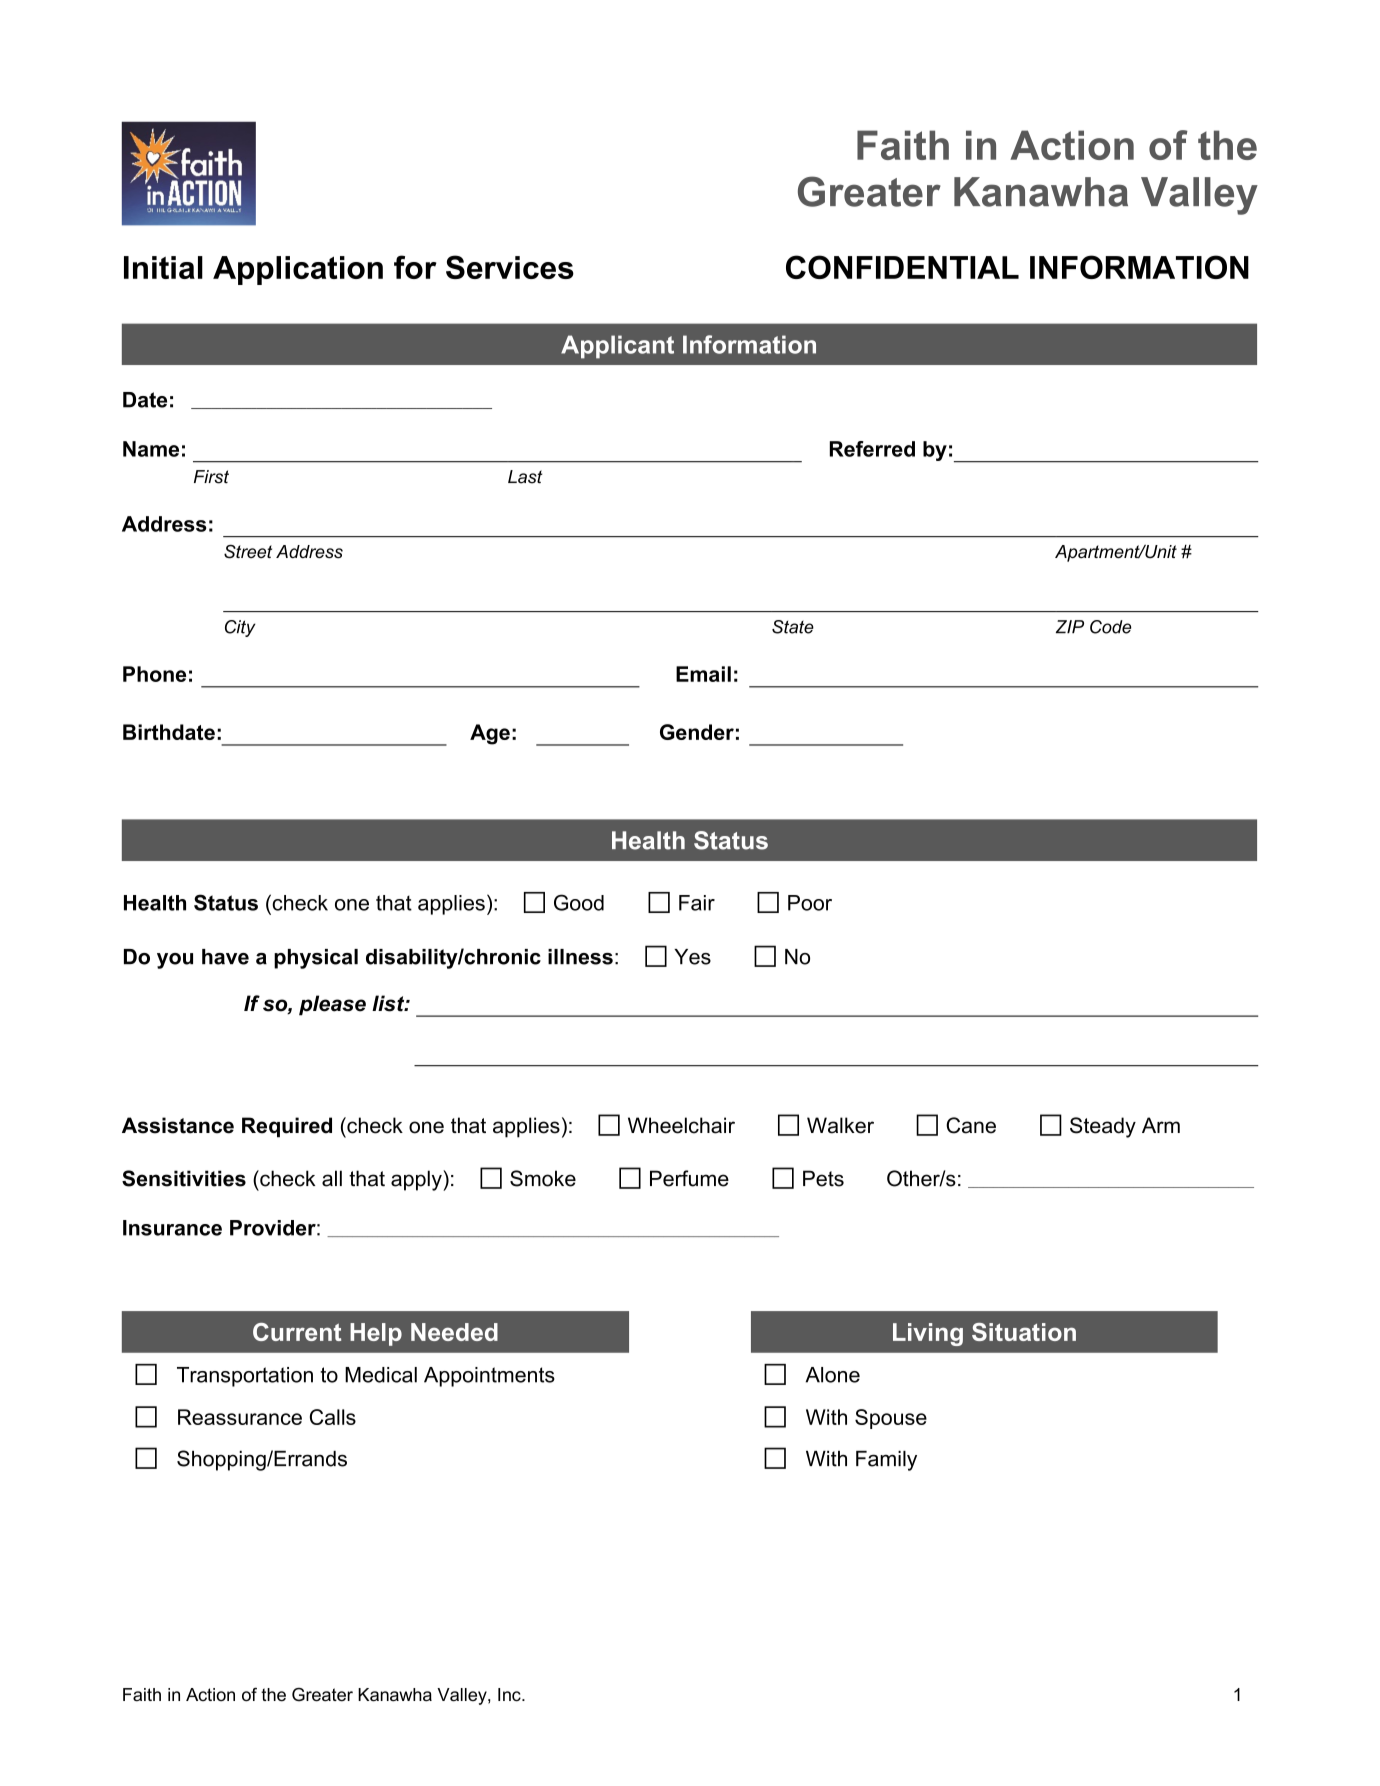 The height and width of the page is (1786, 1380). I want to click on Applicant, so click(617, 347).
